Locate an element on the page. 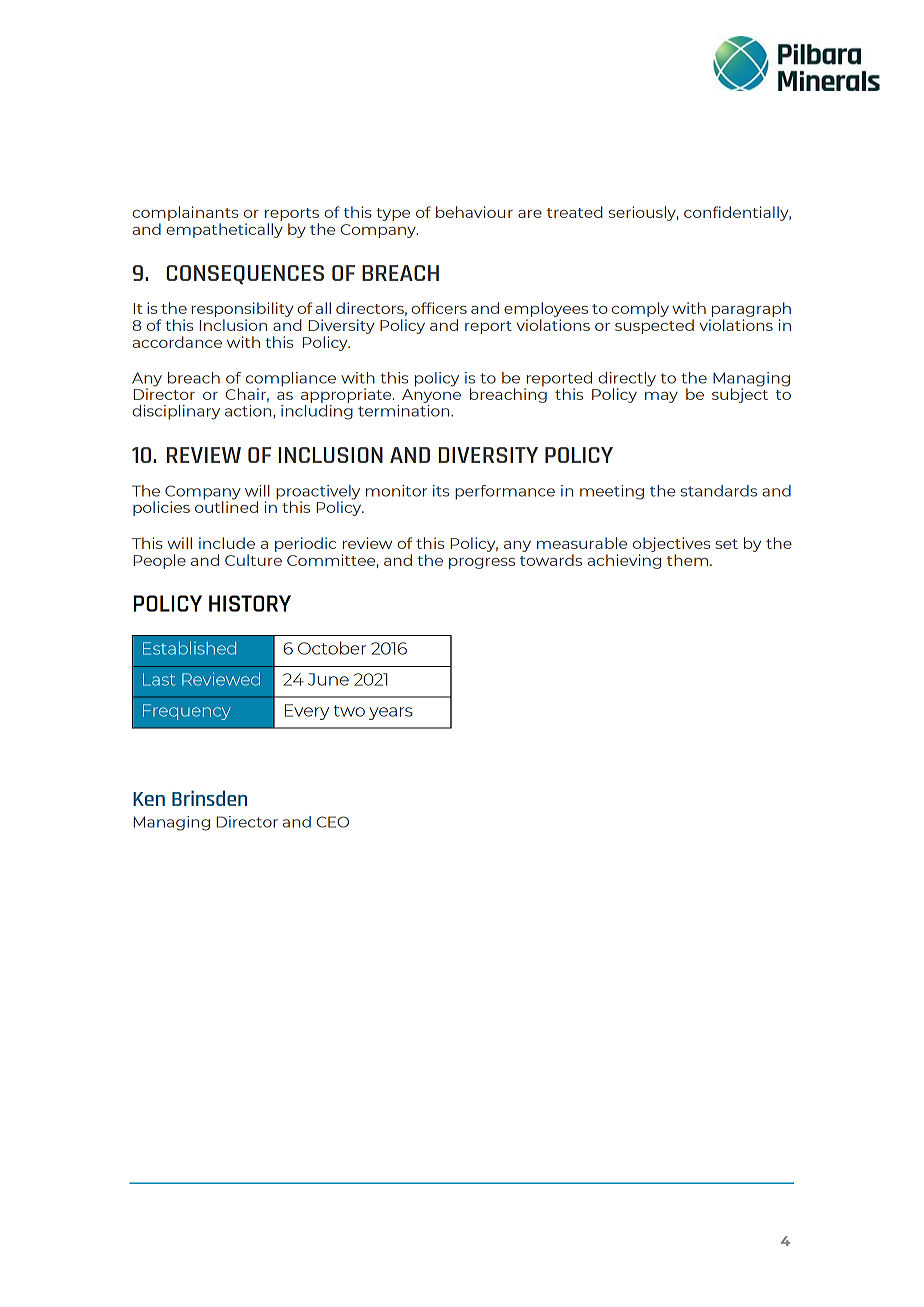 The image size is (924, 1307). outlined is located at coordinates (226, 506).
